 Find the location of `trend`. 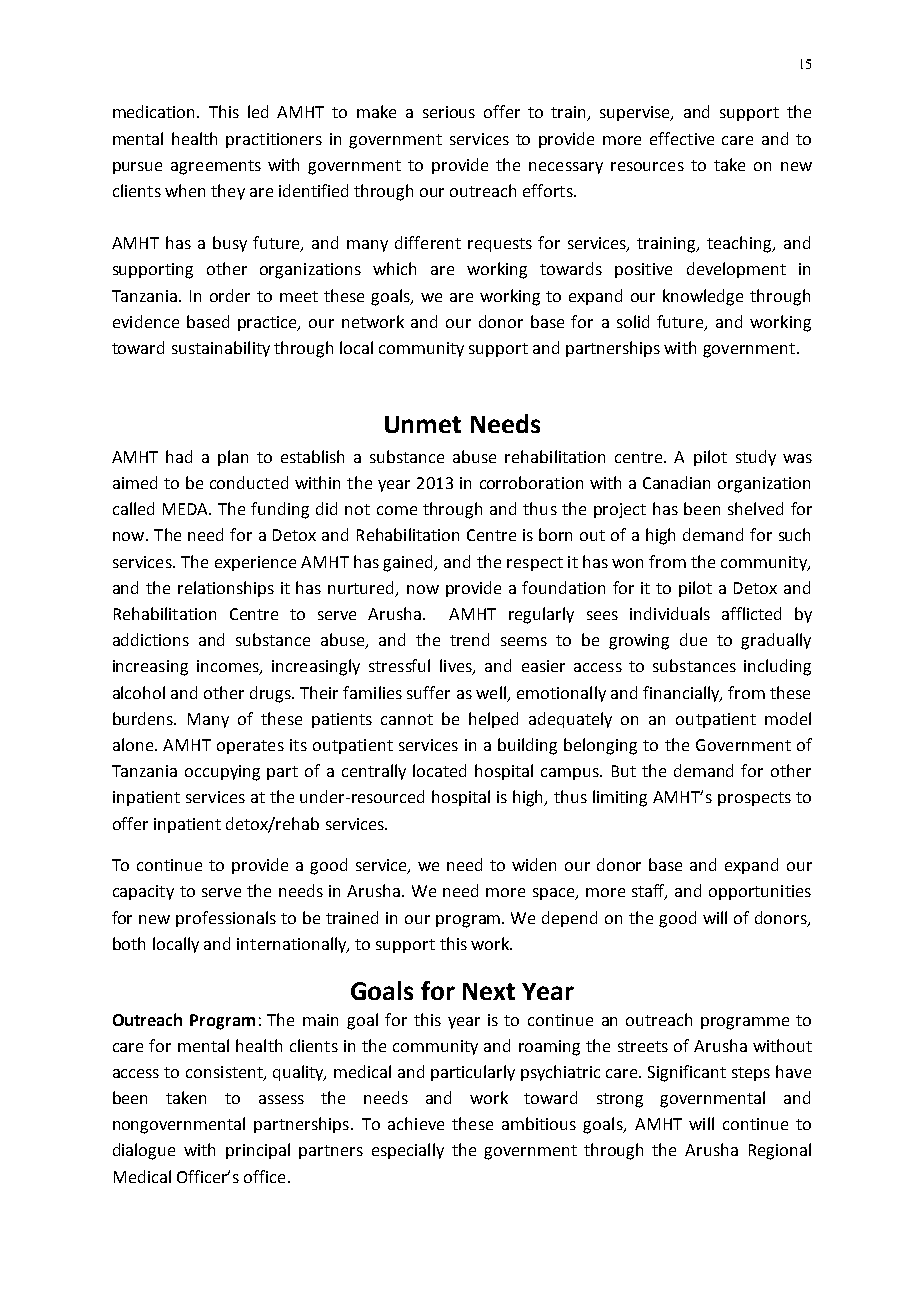

trend is located at coordinates (469, 639).
